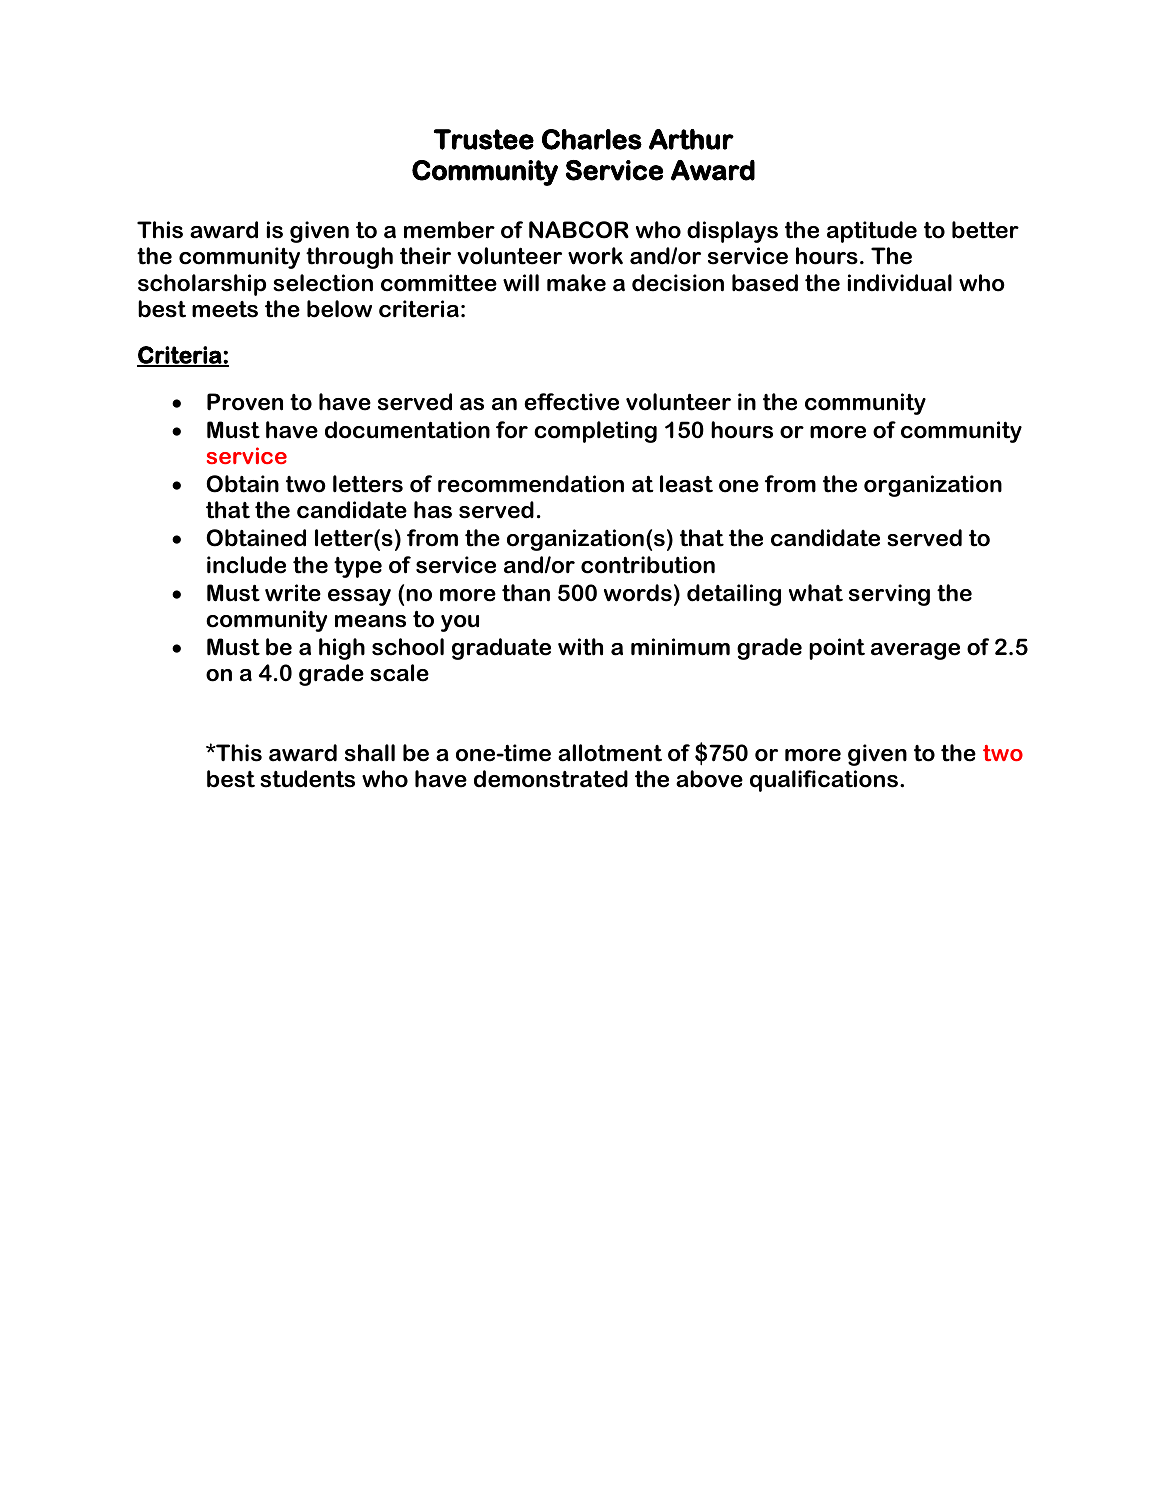  Describe the element at coordinates (484, 139) in the page. I see `Trustee` at that location.
